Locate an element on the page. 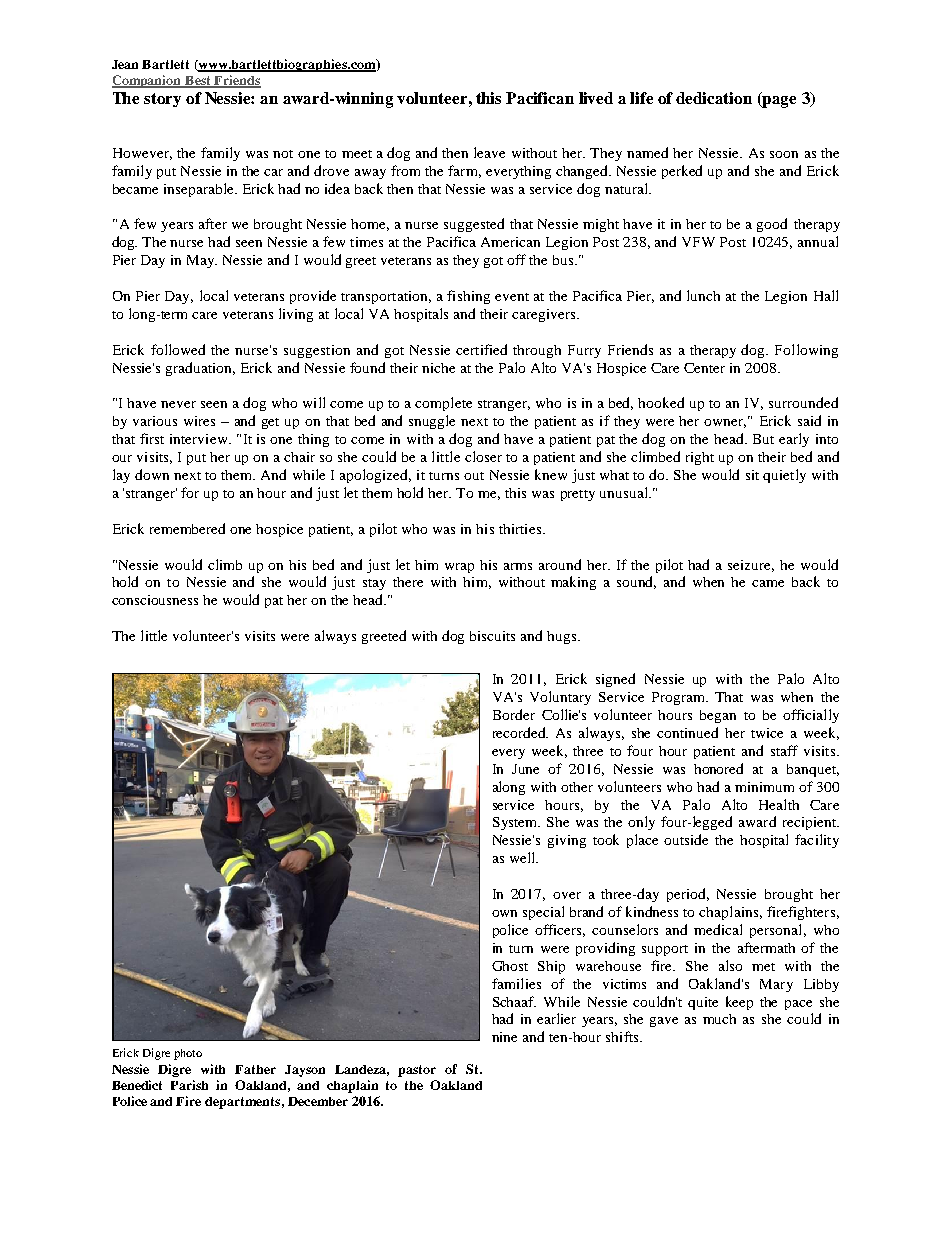  recorded is located at coordinates (520, 732).
